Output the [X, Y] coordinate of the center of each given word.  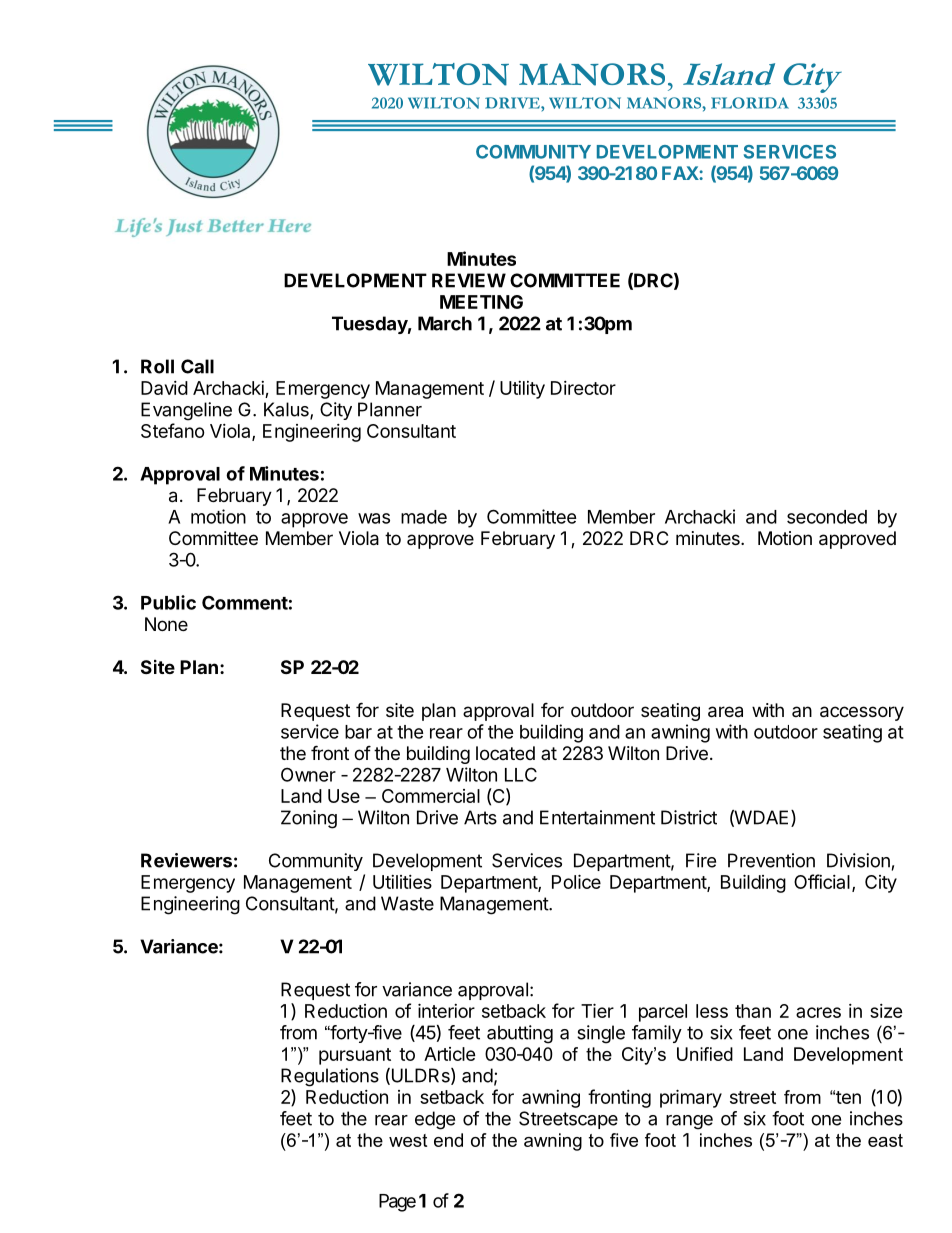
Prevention [771, 860]
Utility [522, 390]
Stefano [173, 430]
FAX [681, 173]
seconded [827, 517]
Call [197, 366]
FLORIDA [750, 103]
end [448, 1140]
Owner [308, 774]
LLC [521, 774]
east [885, 1140]
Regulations [330, 1077]
